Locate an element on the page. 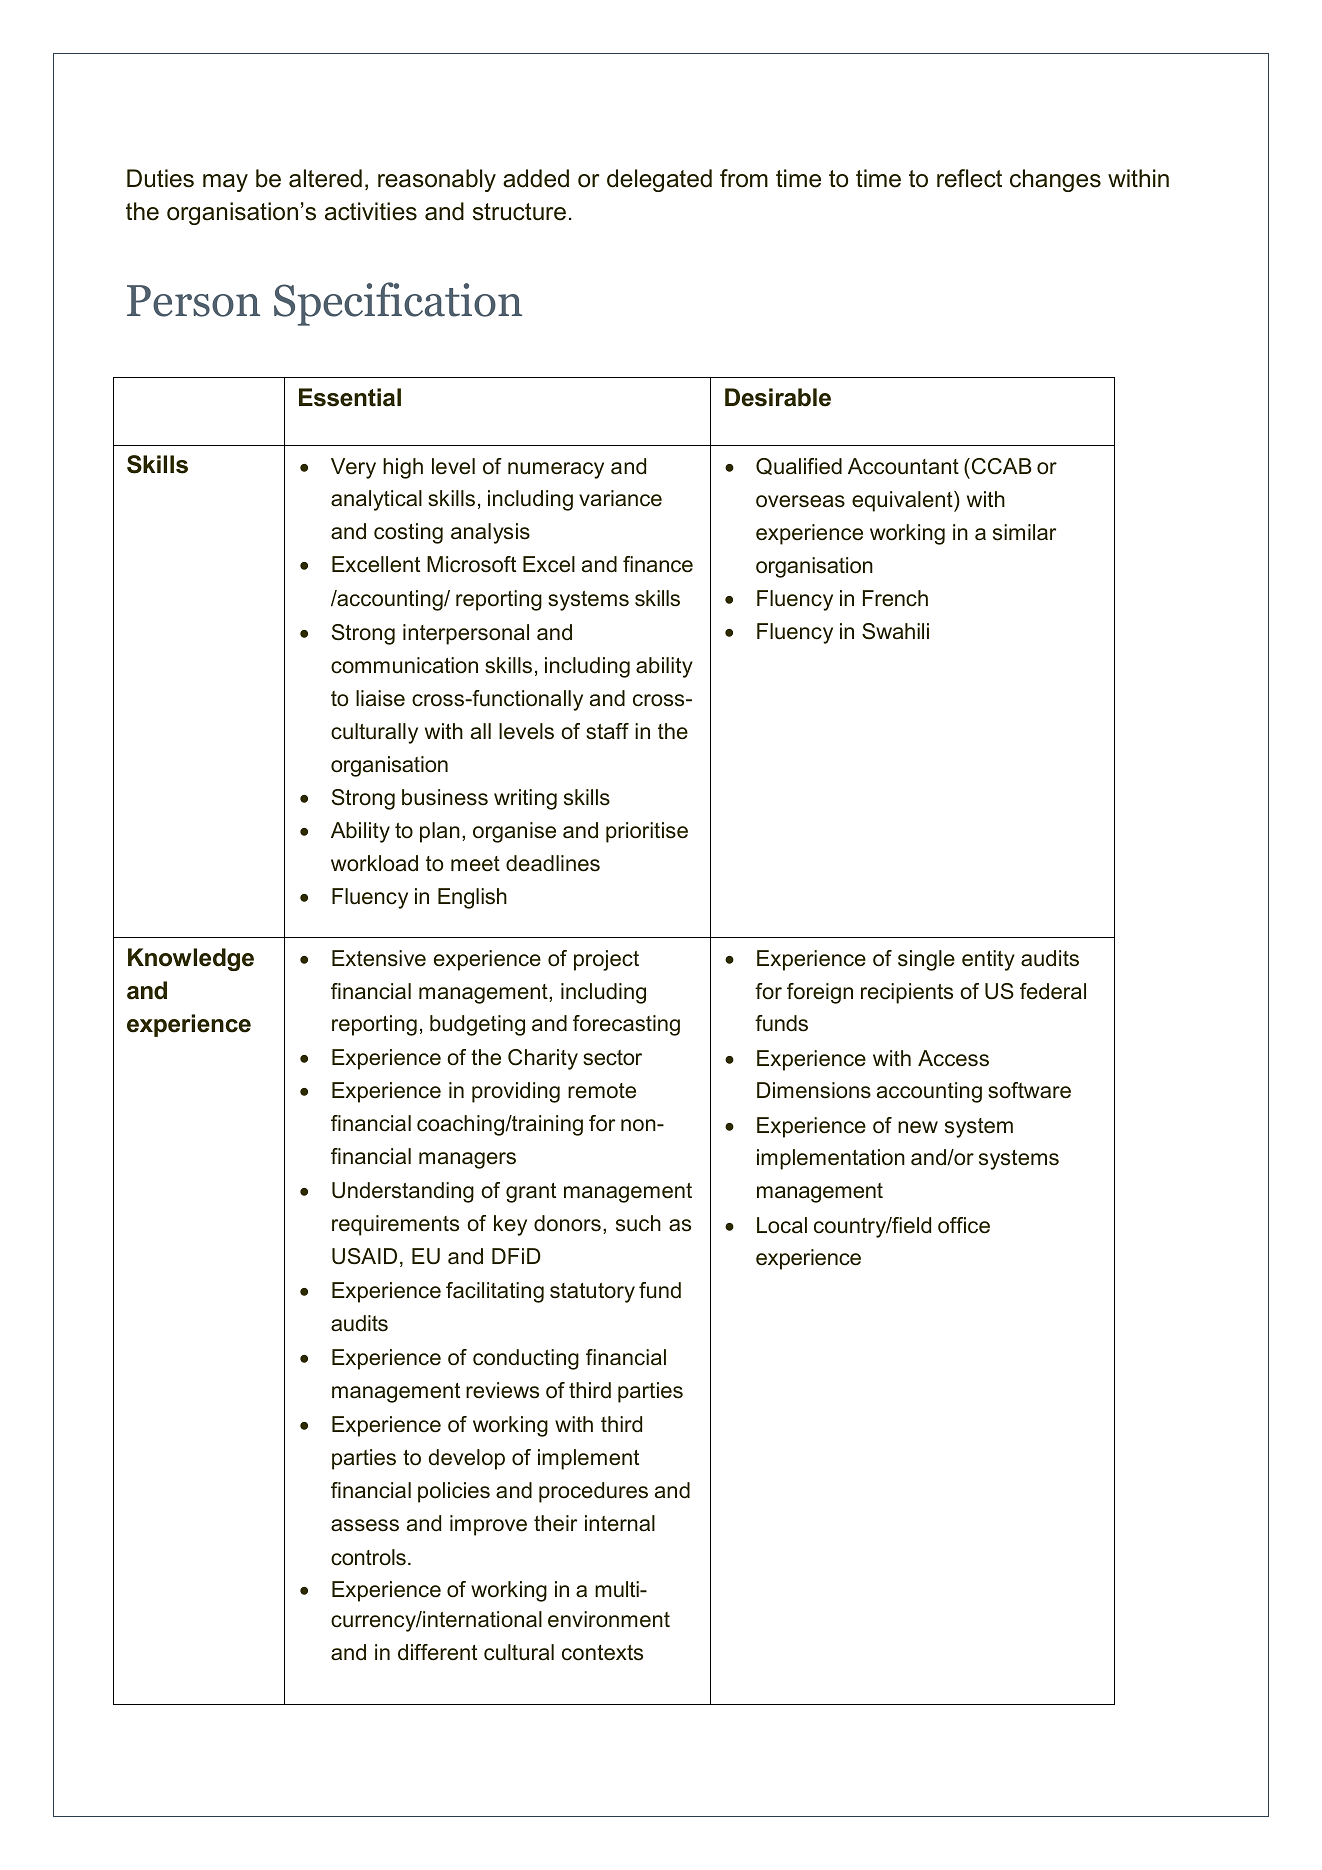  controls is located at coordinates (368, 1557).
